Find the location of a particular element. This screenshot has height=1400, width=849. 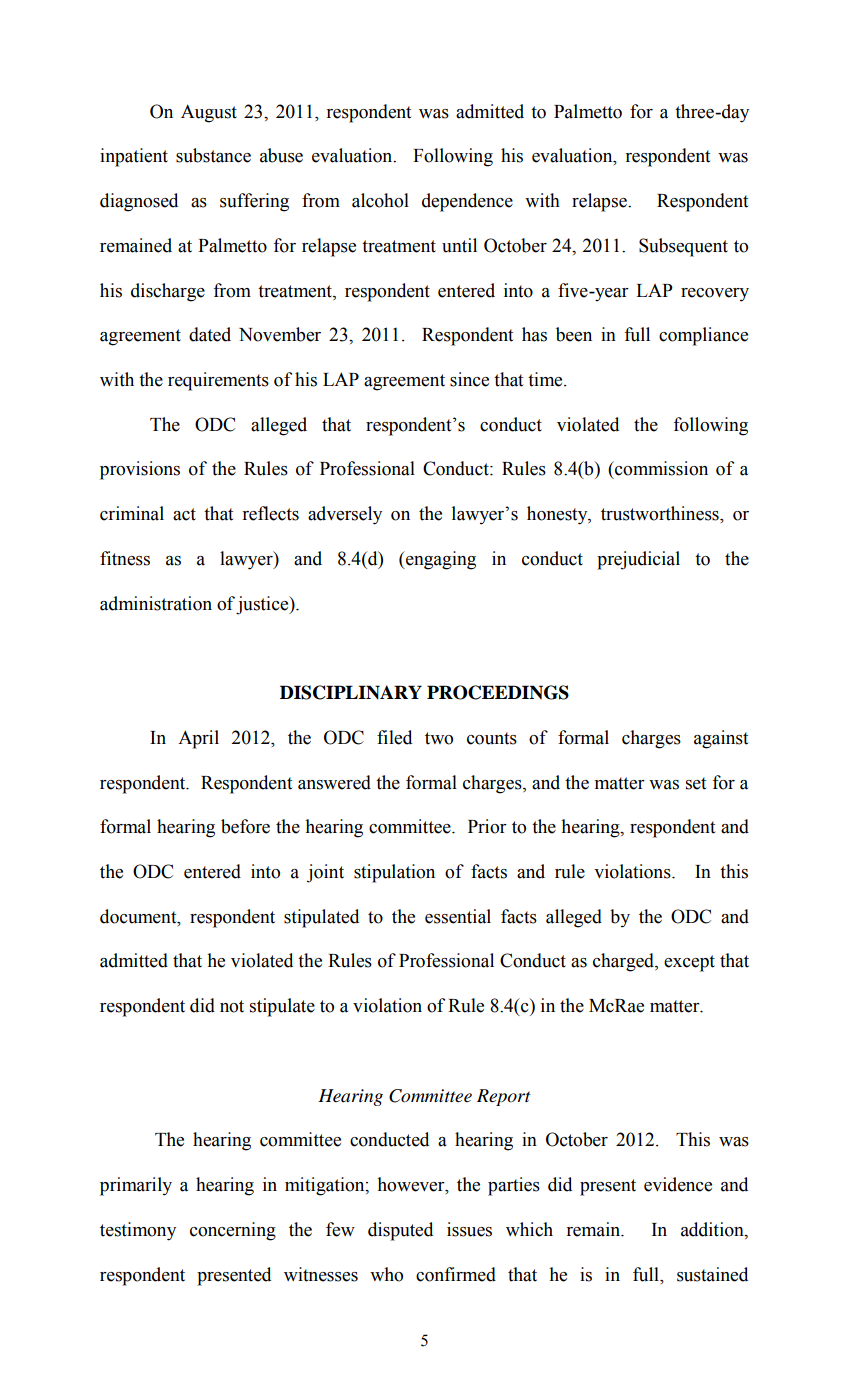

requirements is located at coordinates (218, 381).
